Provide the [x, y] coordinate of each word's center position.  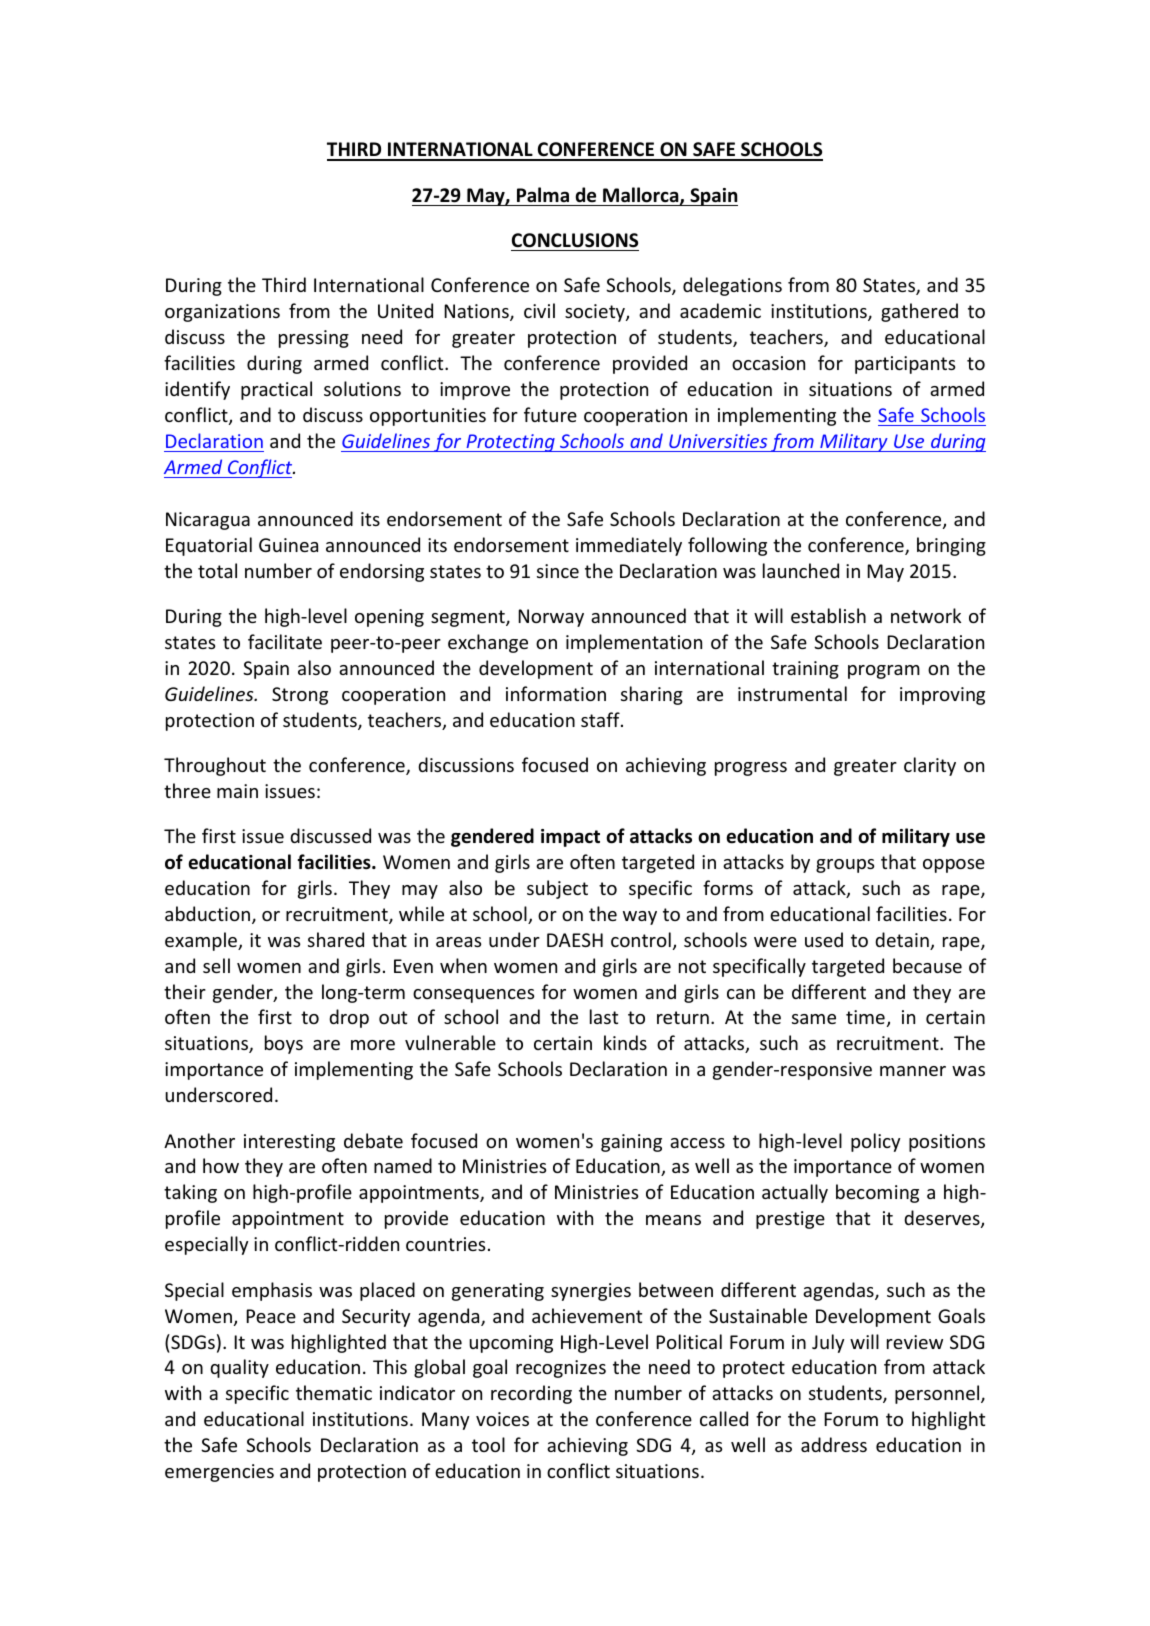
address [834, 1444]
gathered [919, 312]
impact [570, 838]
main [237, 791]
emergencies [219, 1473]
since [558, 571]
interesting [289, 1143]
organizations [222, 313]
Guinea [288, 545]
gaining [631, 1143]
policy [875, 1142]
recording [531, 1394]
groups [845, 866]
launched [801, 570]
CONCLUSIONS [575, 240]
